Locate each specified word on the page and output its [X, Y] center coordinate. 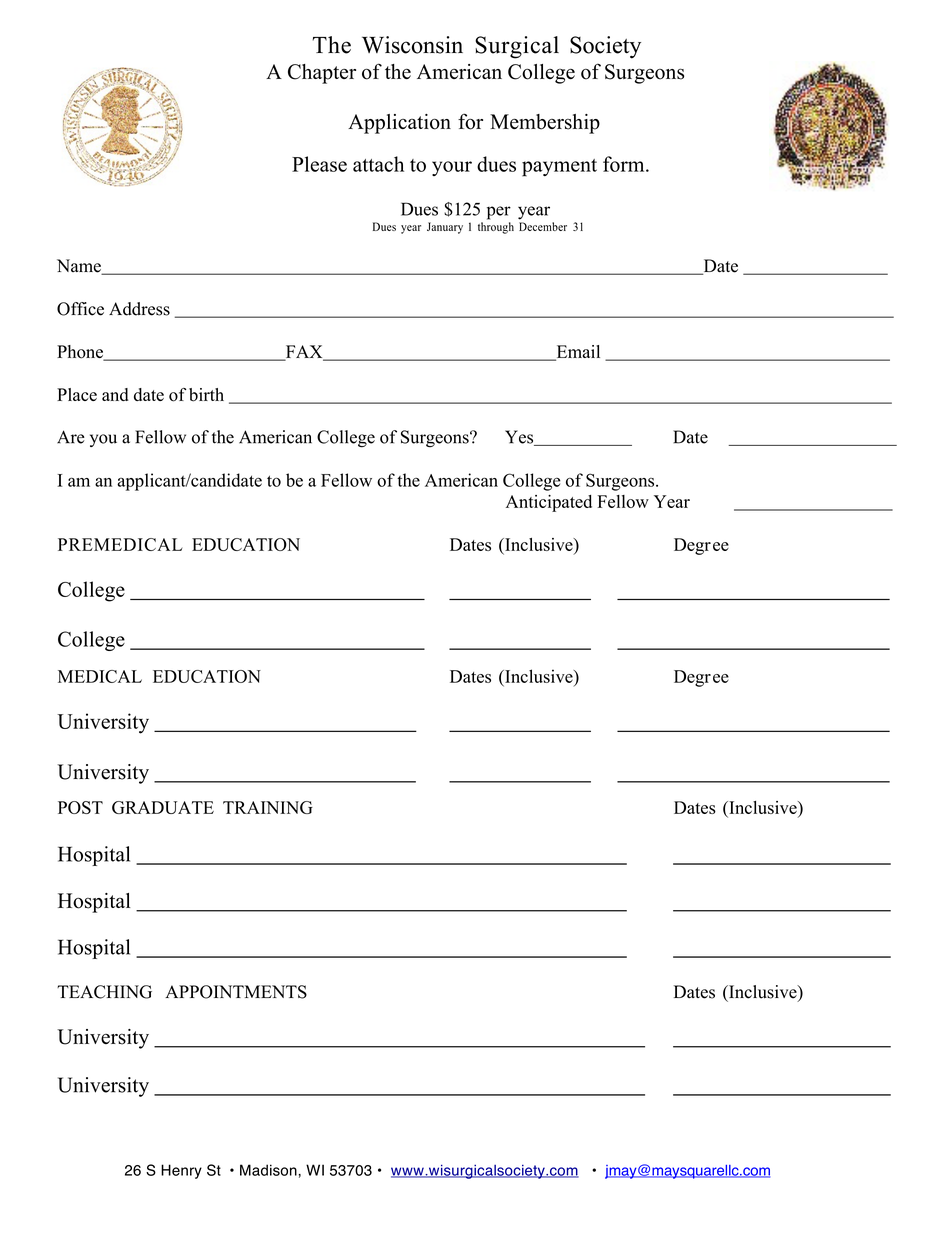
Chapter [322, 74]
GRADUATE [163, 807]
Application [399, 124]
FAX [304, 352]
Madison [268, 1170]
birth [206, 395]
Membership [545, 124]
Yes [520, 438]
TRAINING [268, 807]
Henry [181, 1171]
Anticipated [549, 503]
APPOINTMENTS [236, 992]
